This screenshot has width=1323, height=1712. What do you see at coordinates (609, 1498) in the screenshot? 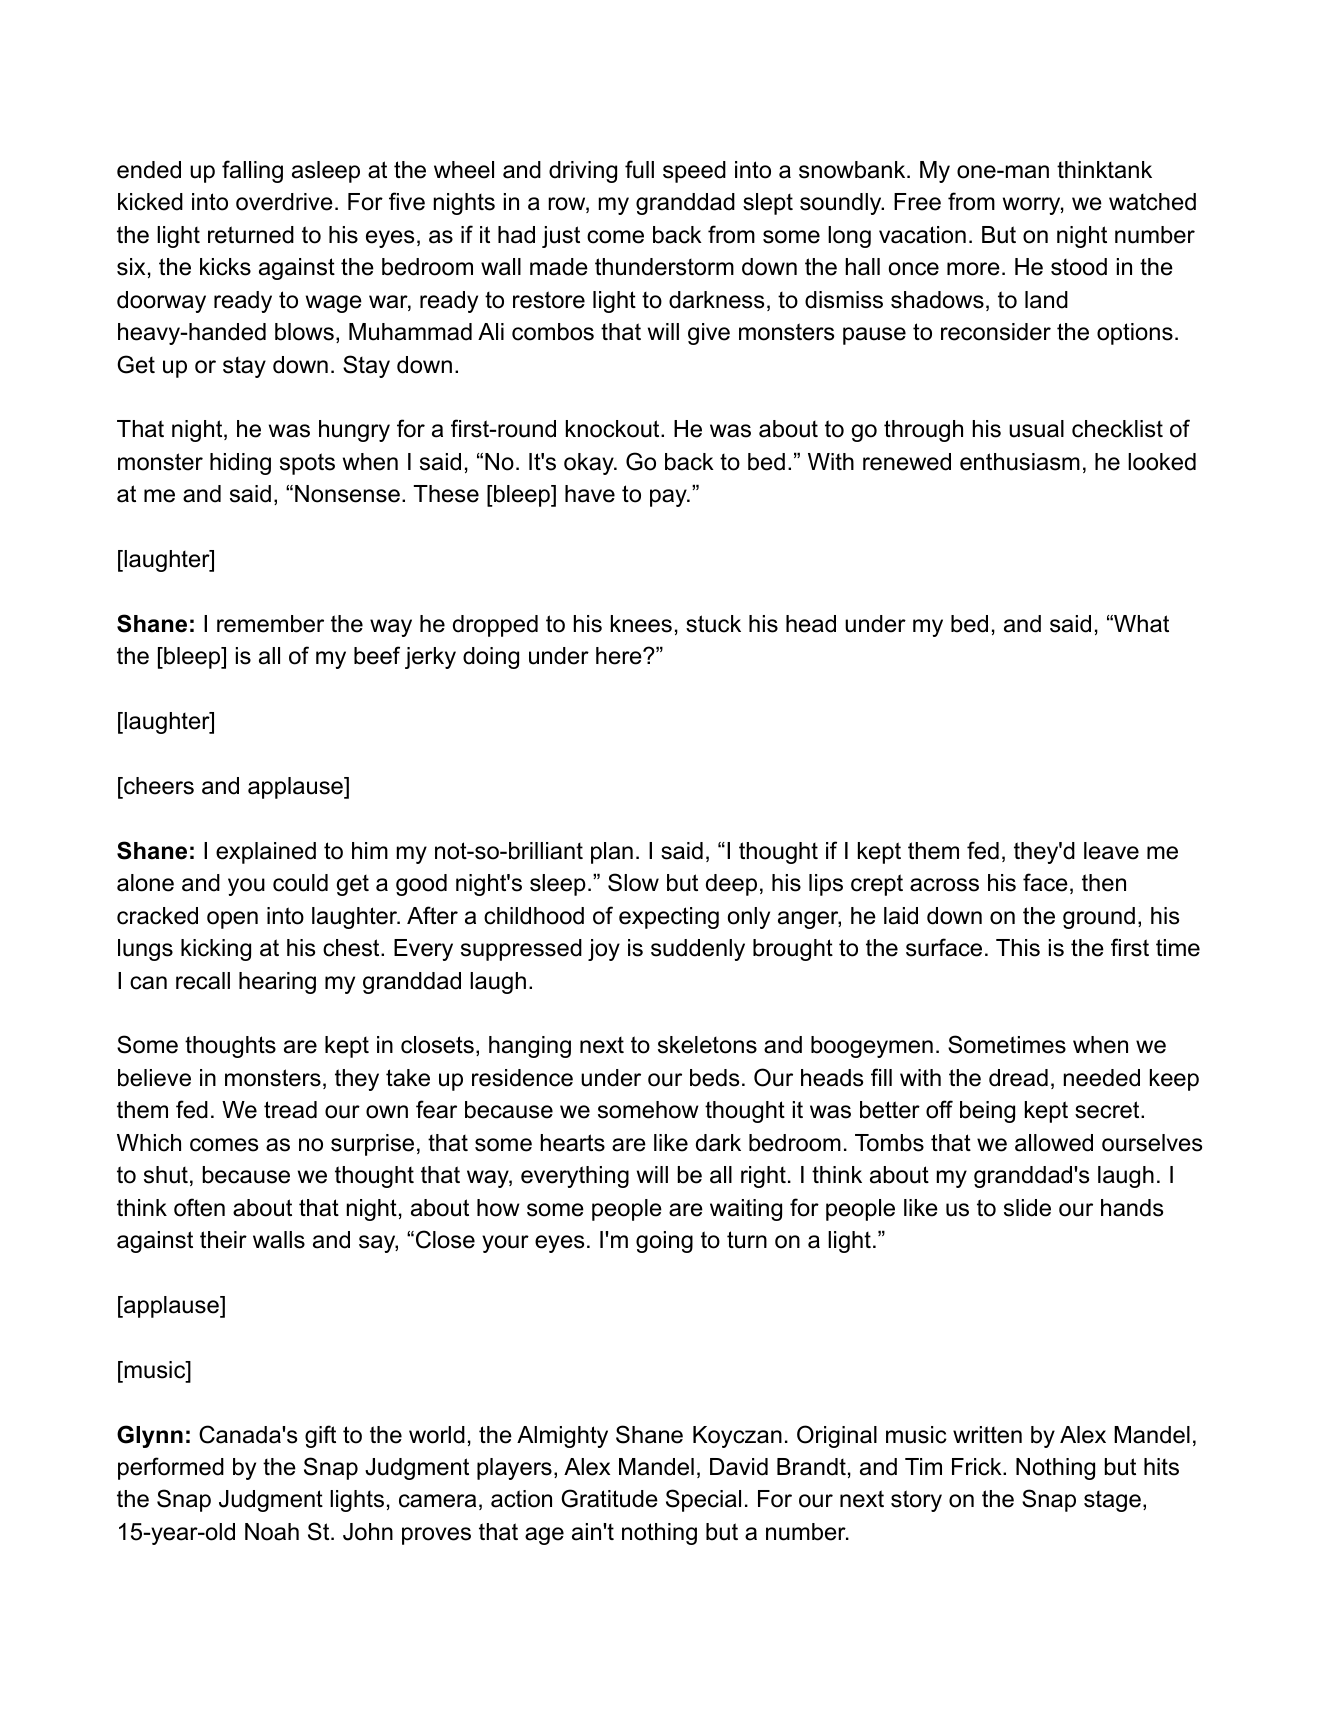
I see `Gratitude` at bounding box center [609, 1498].
